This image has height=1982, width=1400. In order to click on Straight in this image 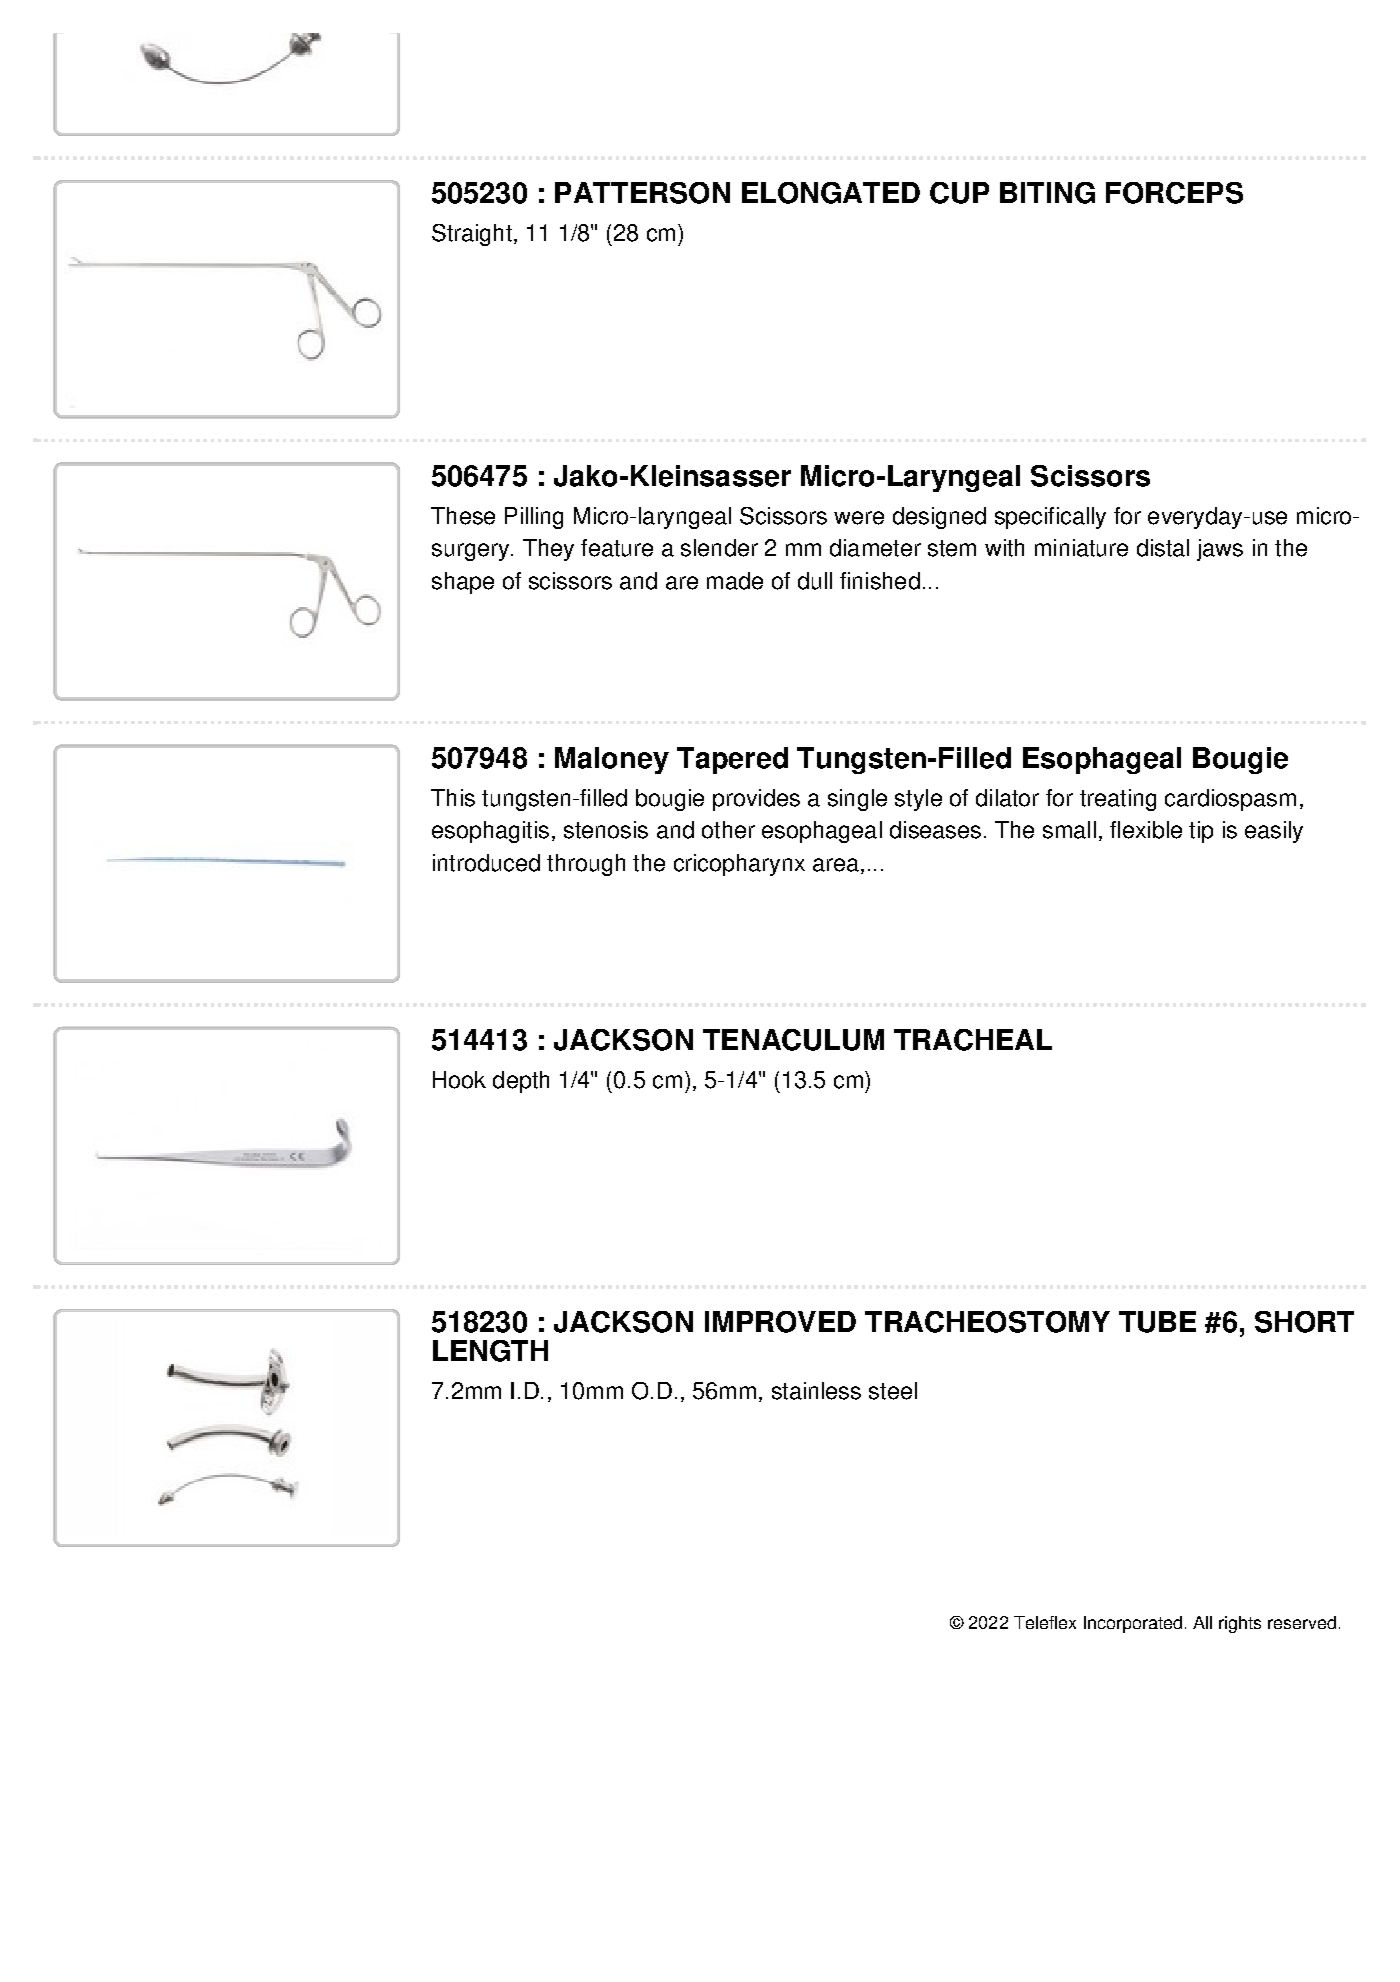, I will do `click(472, 235)`.
